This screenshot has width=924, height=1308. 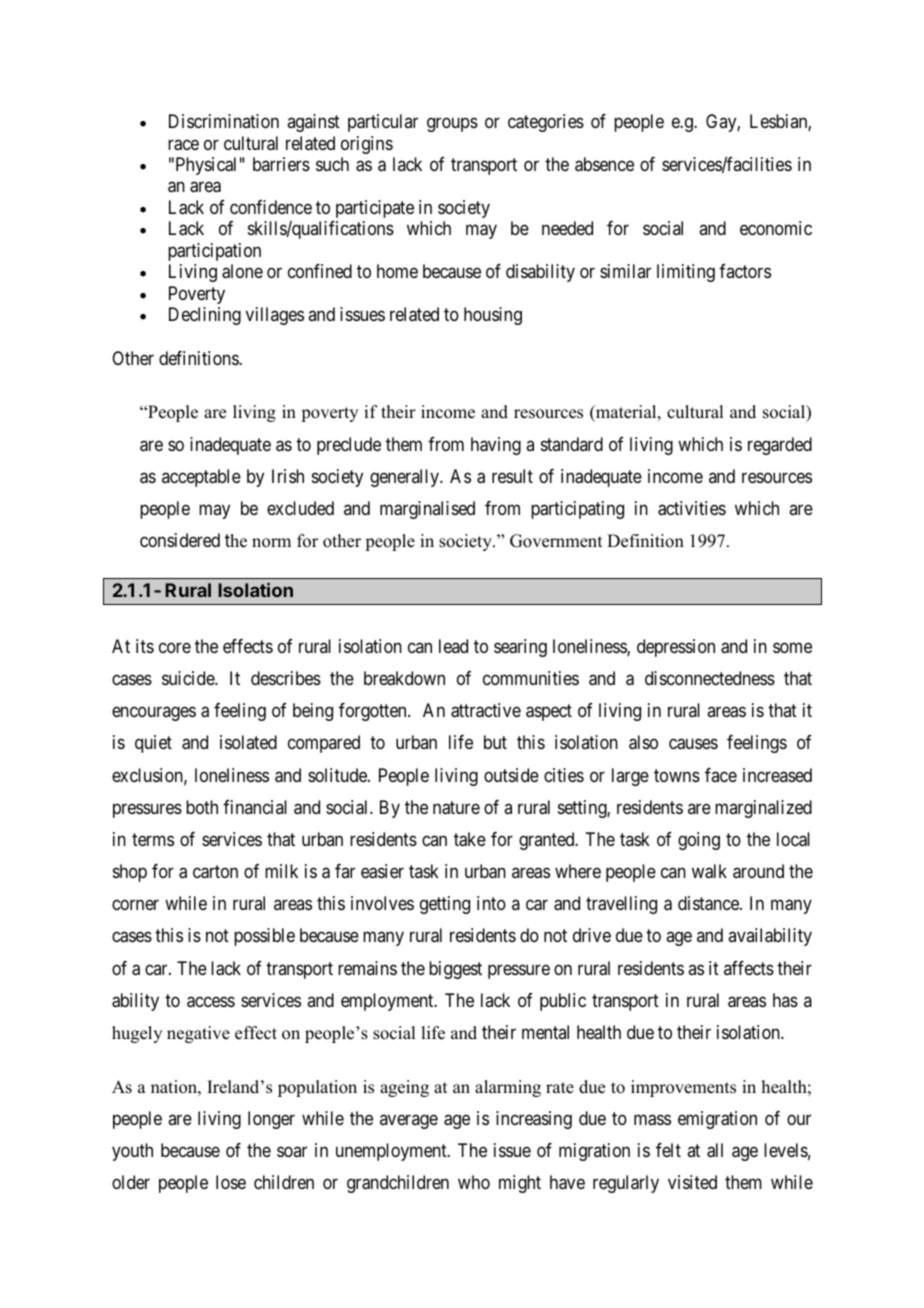 I want to click on absence, so click(x=604, y=164).
